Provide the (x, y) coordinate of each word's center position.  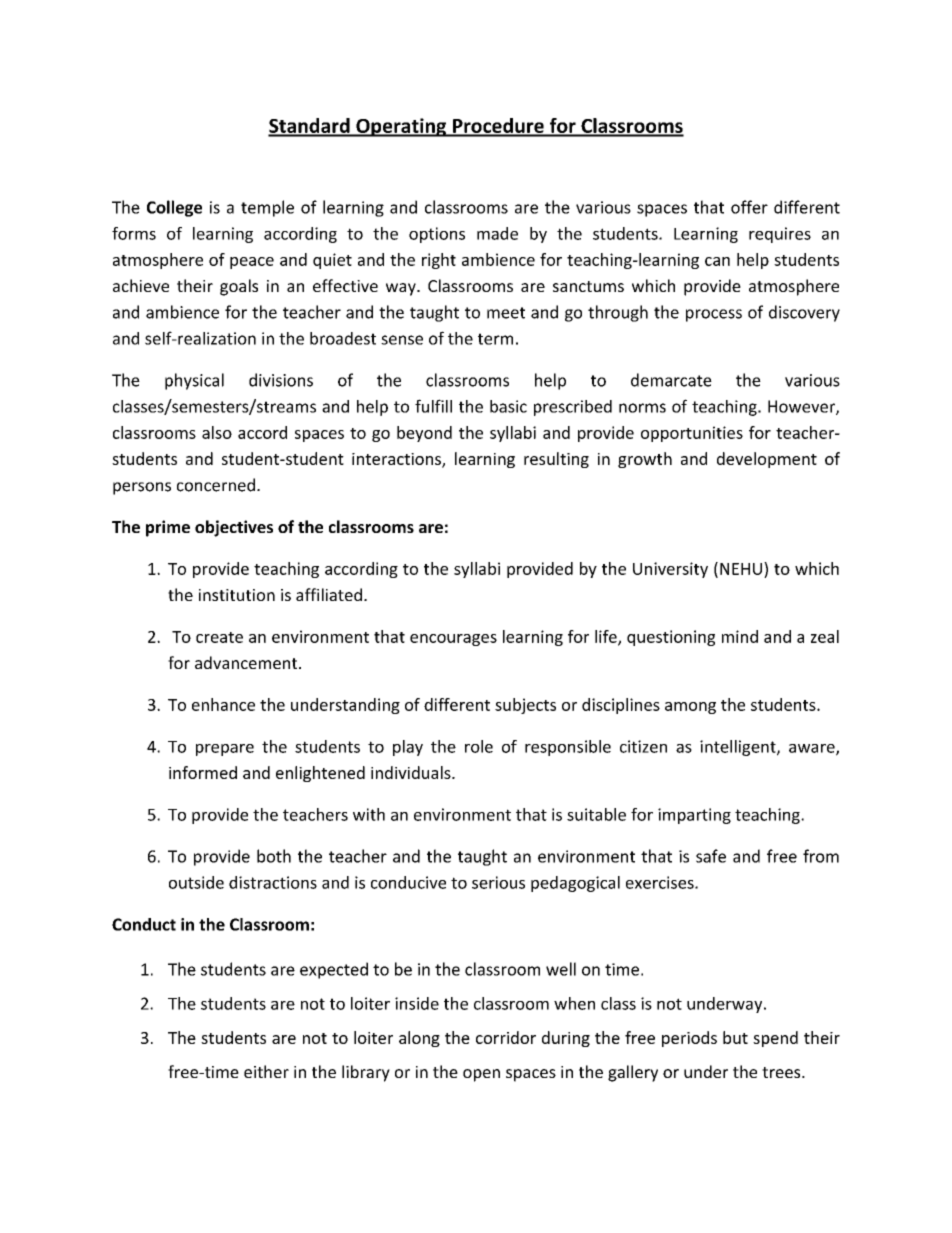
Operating (401, 127)
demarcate (671, 380)
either (266, 1071)
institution (237, 595)
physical (194, 381)
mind (740, 636)
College (174, 208)
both (274, 856)
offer (749, 207)
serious (498, 882)
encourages (453, 640)
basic (508, 406)
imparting (694, 816)
